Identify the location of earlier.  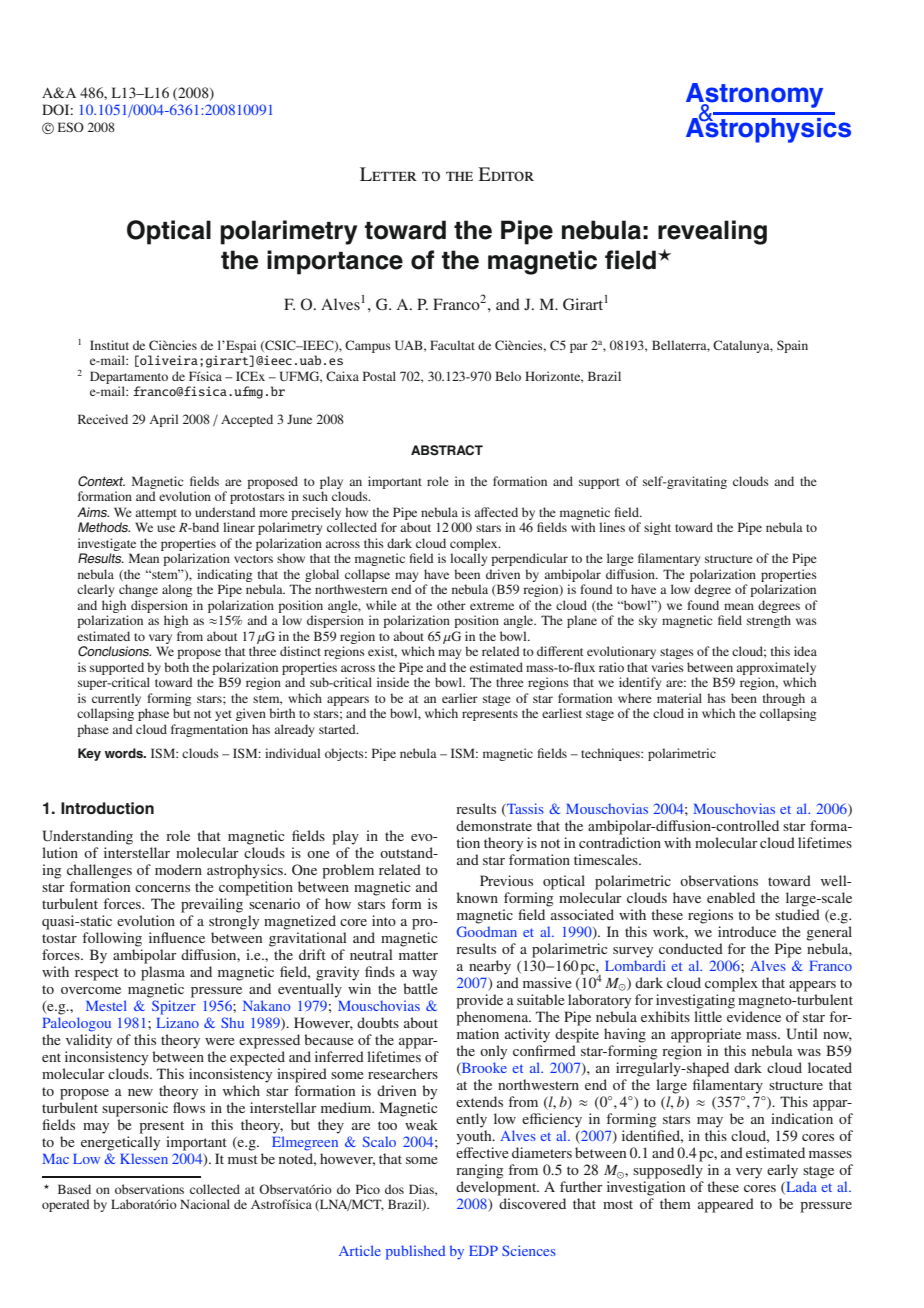
(460, 698).
